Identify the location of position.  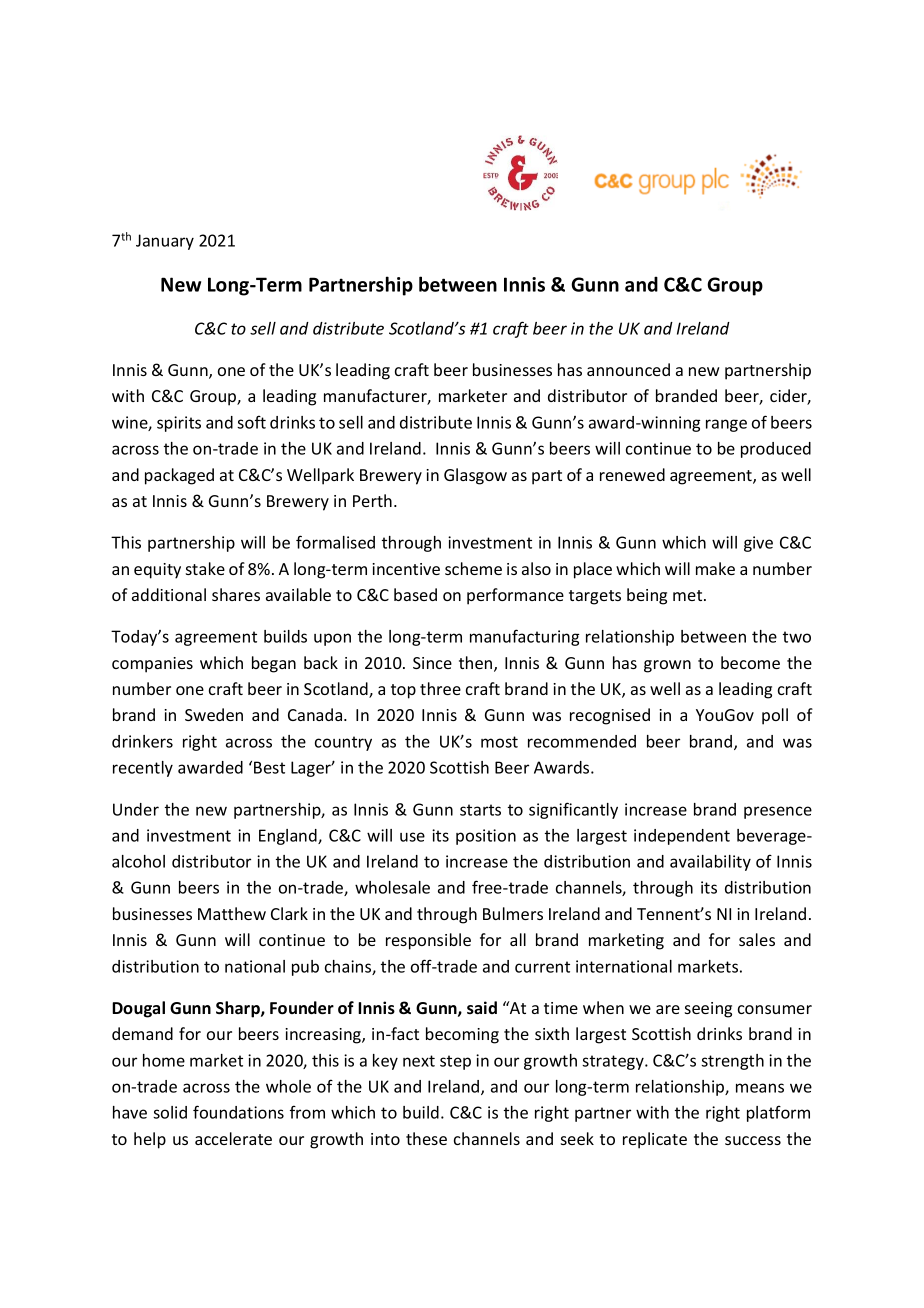
(486, 837).
